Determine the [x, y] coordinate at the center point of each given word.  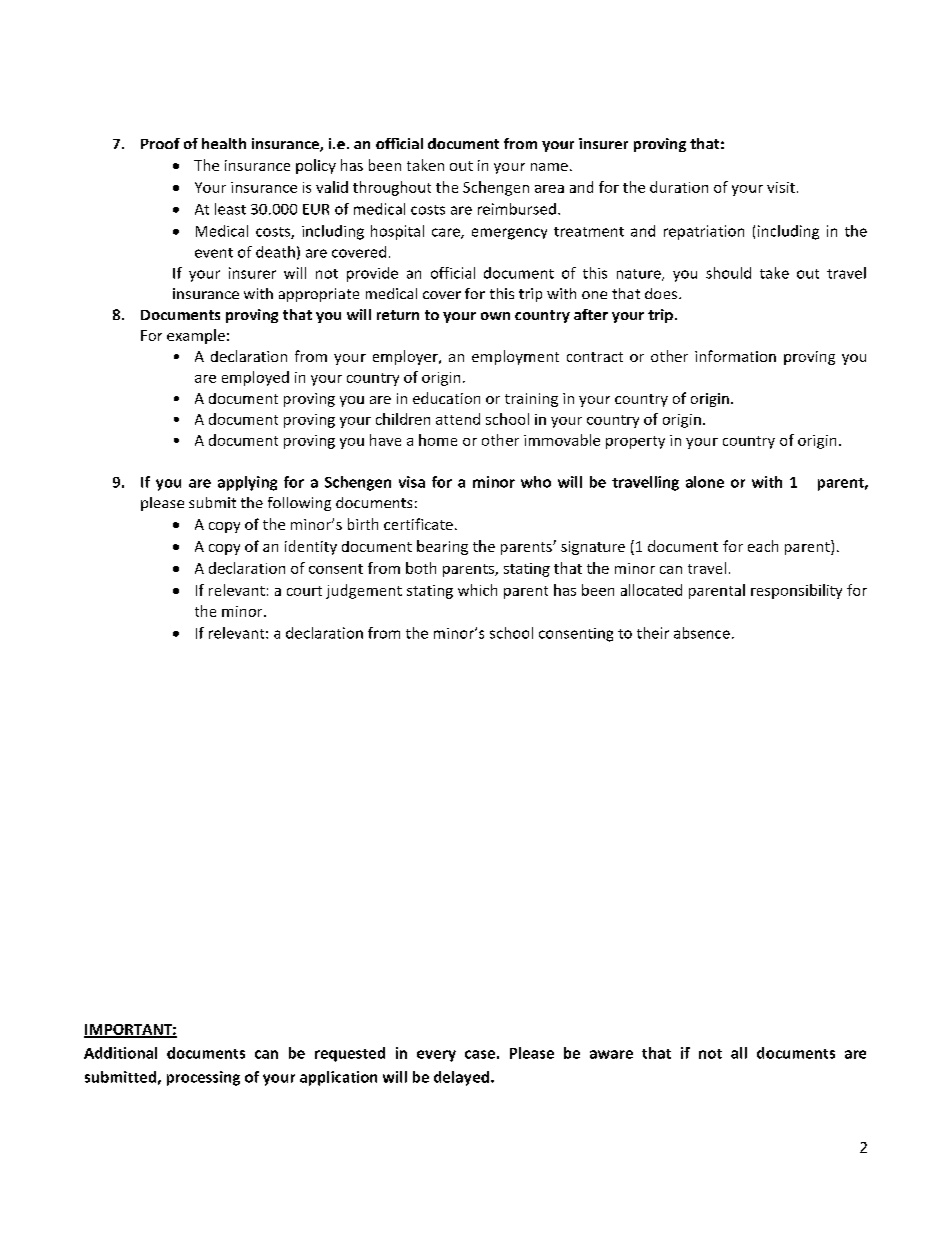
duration [679, 187]
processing [203, 1078]
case [480, 1054]
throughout [392, 188]
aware [611, 1054]
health [224, 143]
